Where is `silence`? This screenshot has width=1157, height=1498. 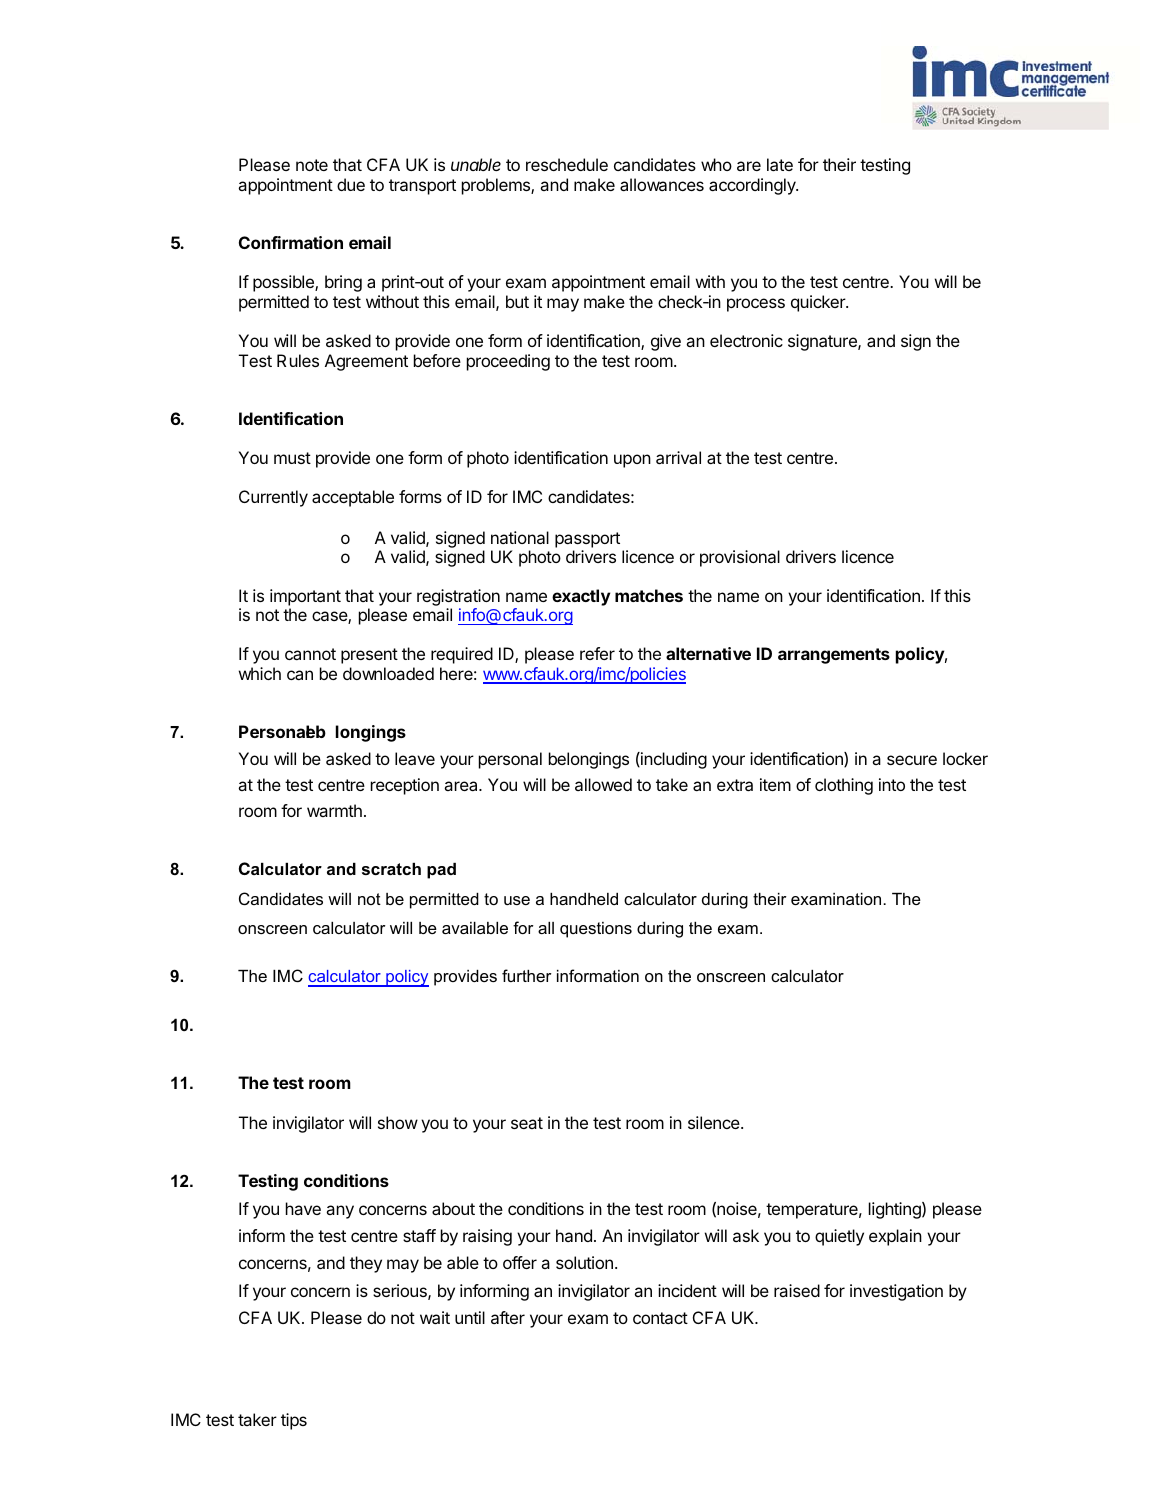 silence is located at coordinates (715, 1122).
